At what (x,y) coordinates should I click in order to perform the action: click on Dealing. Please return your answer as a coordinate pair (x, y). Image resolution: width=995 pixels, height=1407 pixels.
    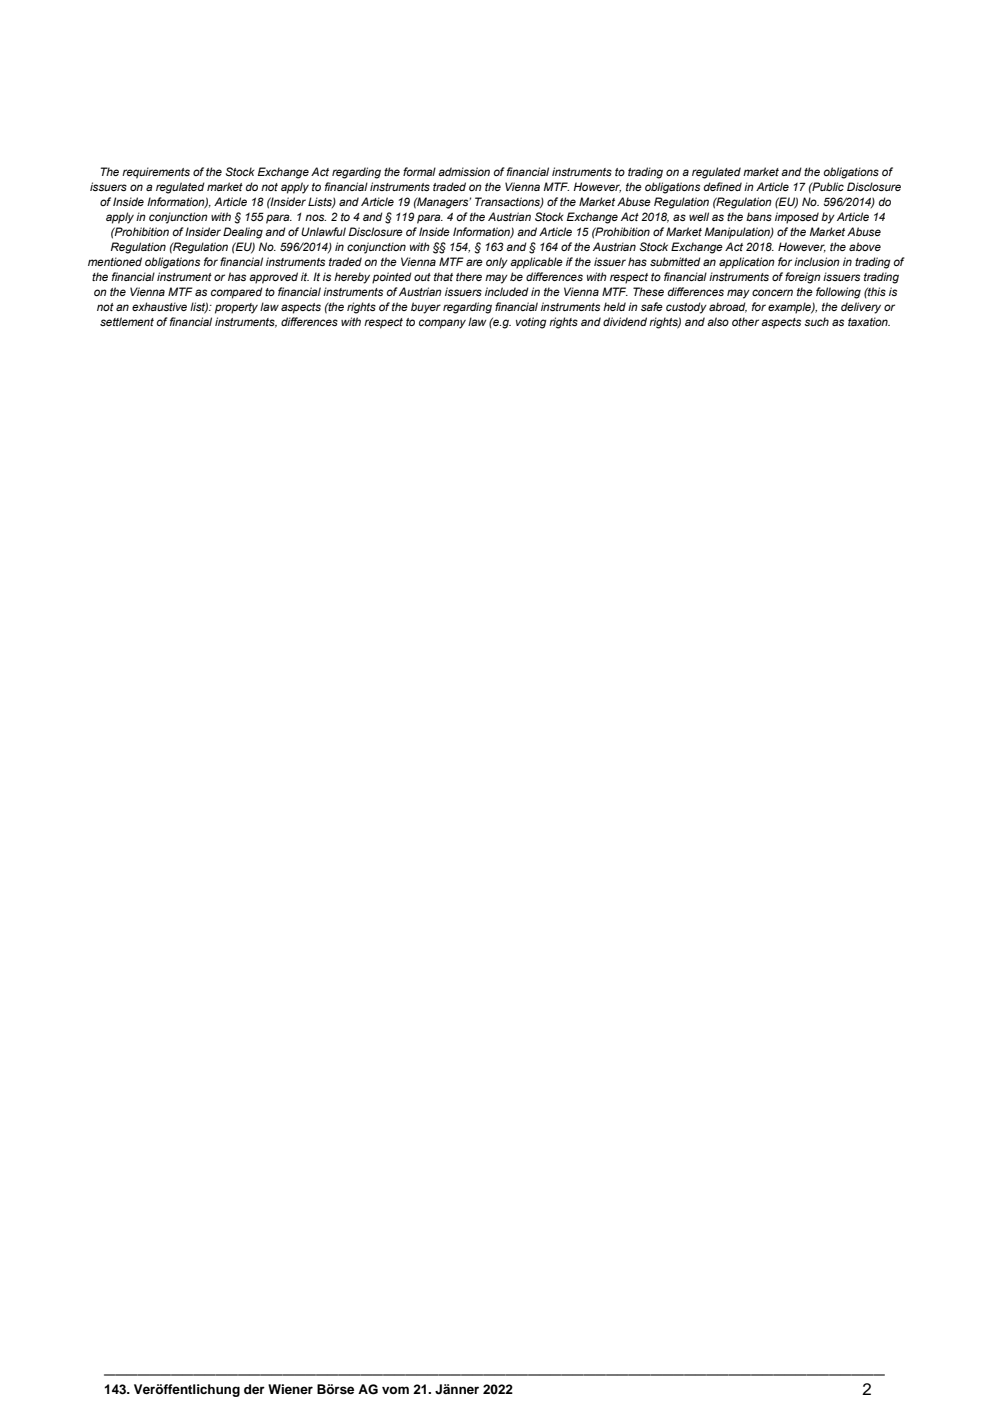
    Looking at the image, I should click on (243, 233).
